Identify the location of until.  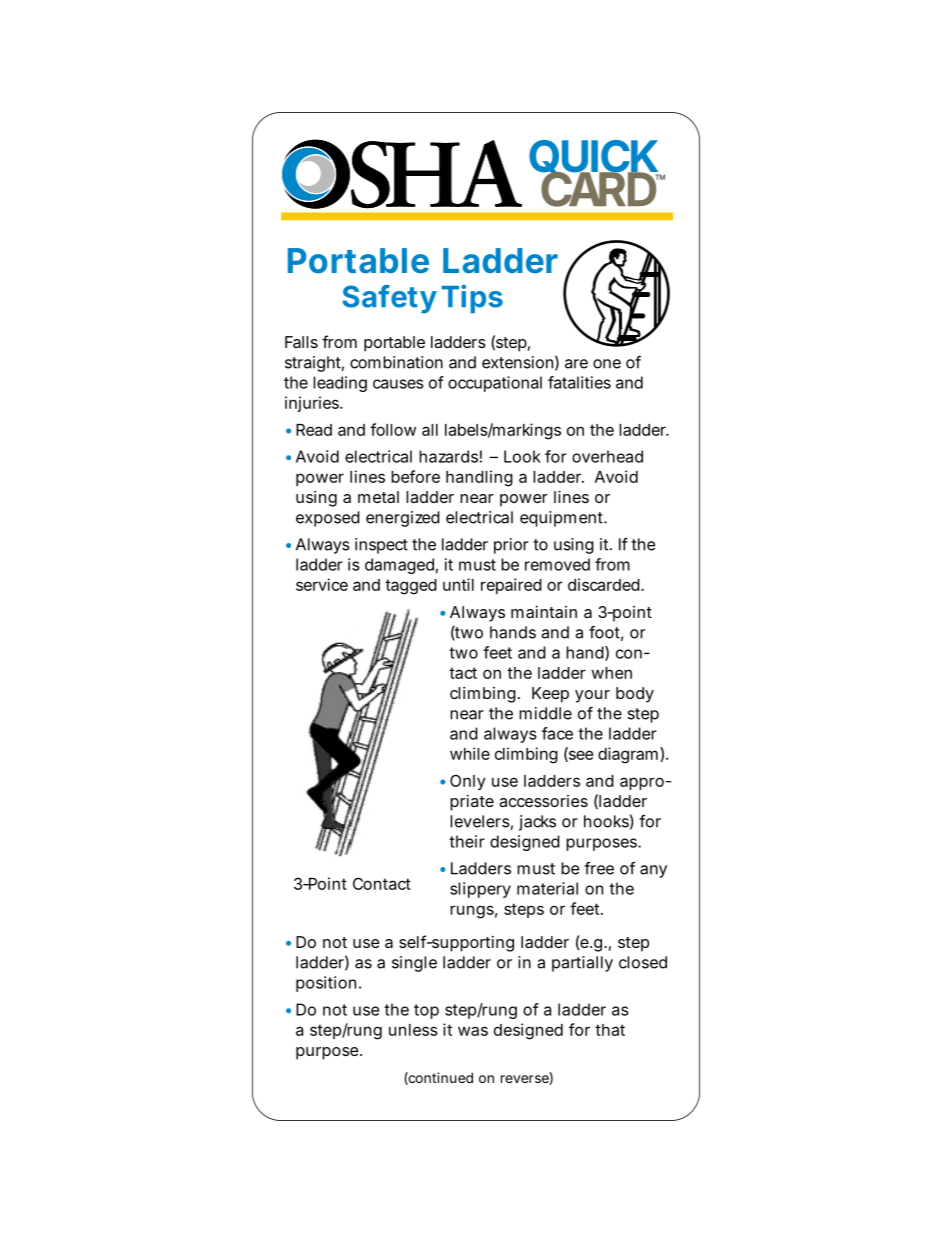
(458, 584).
